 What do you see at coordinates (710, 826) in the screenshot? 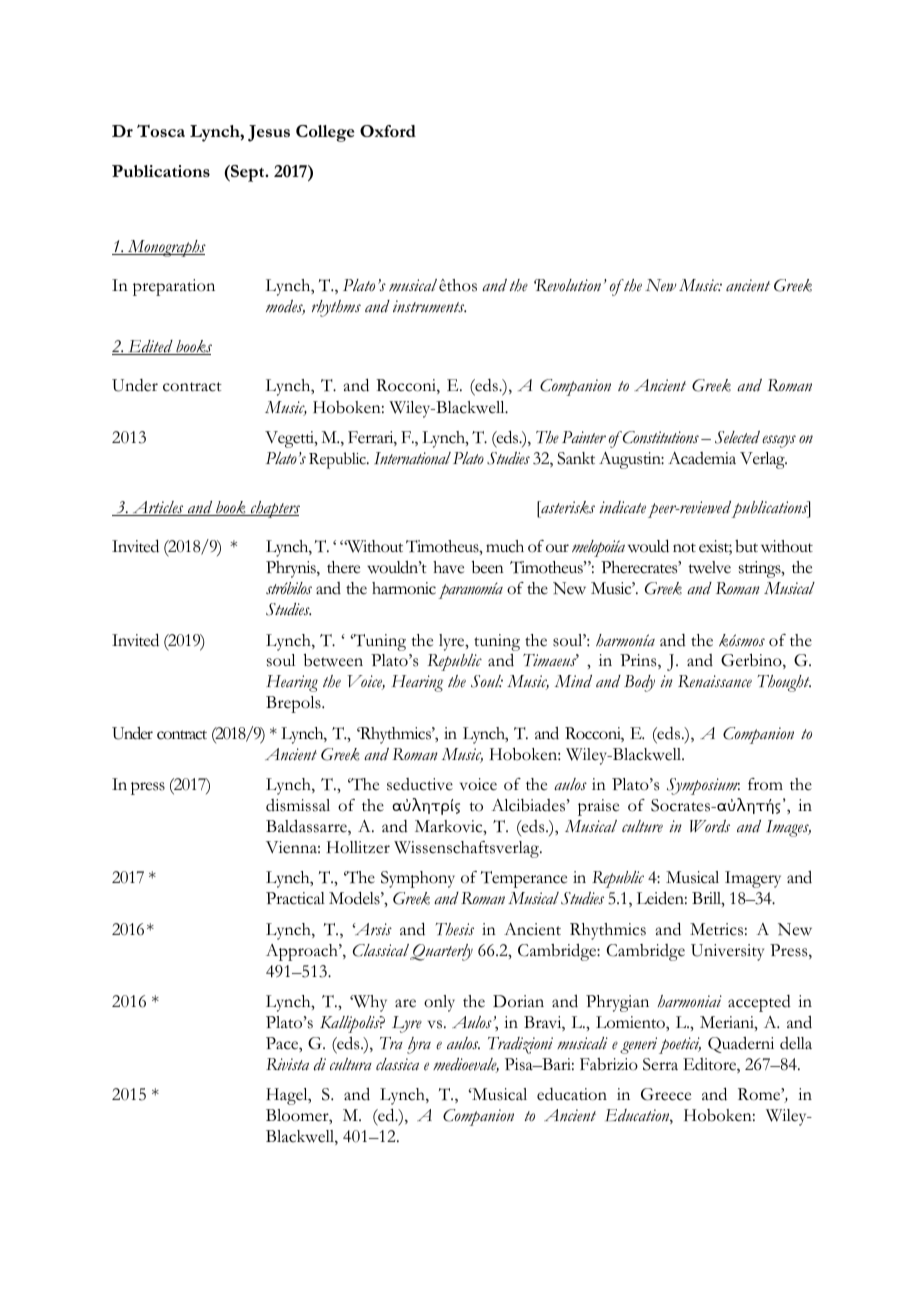
I see `Words` at bounding box center [710, 826].
